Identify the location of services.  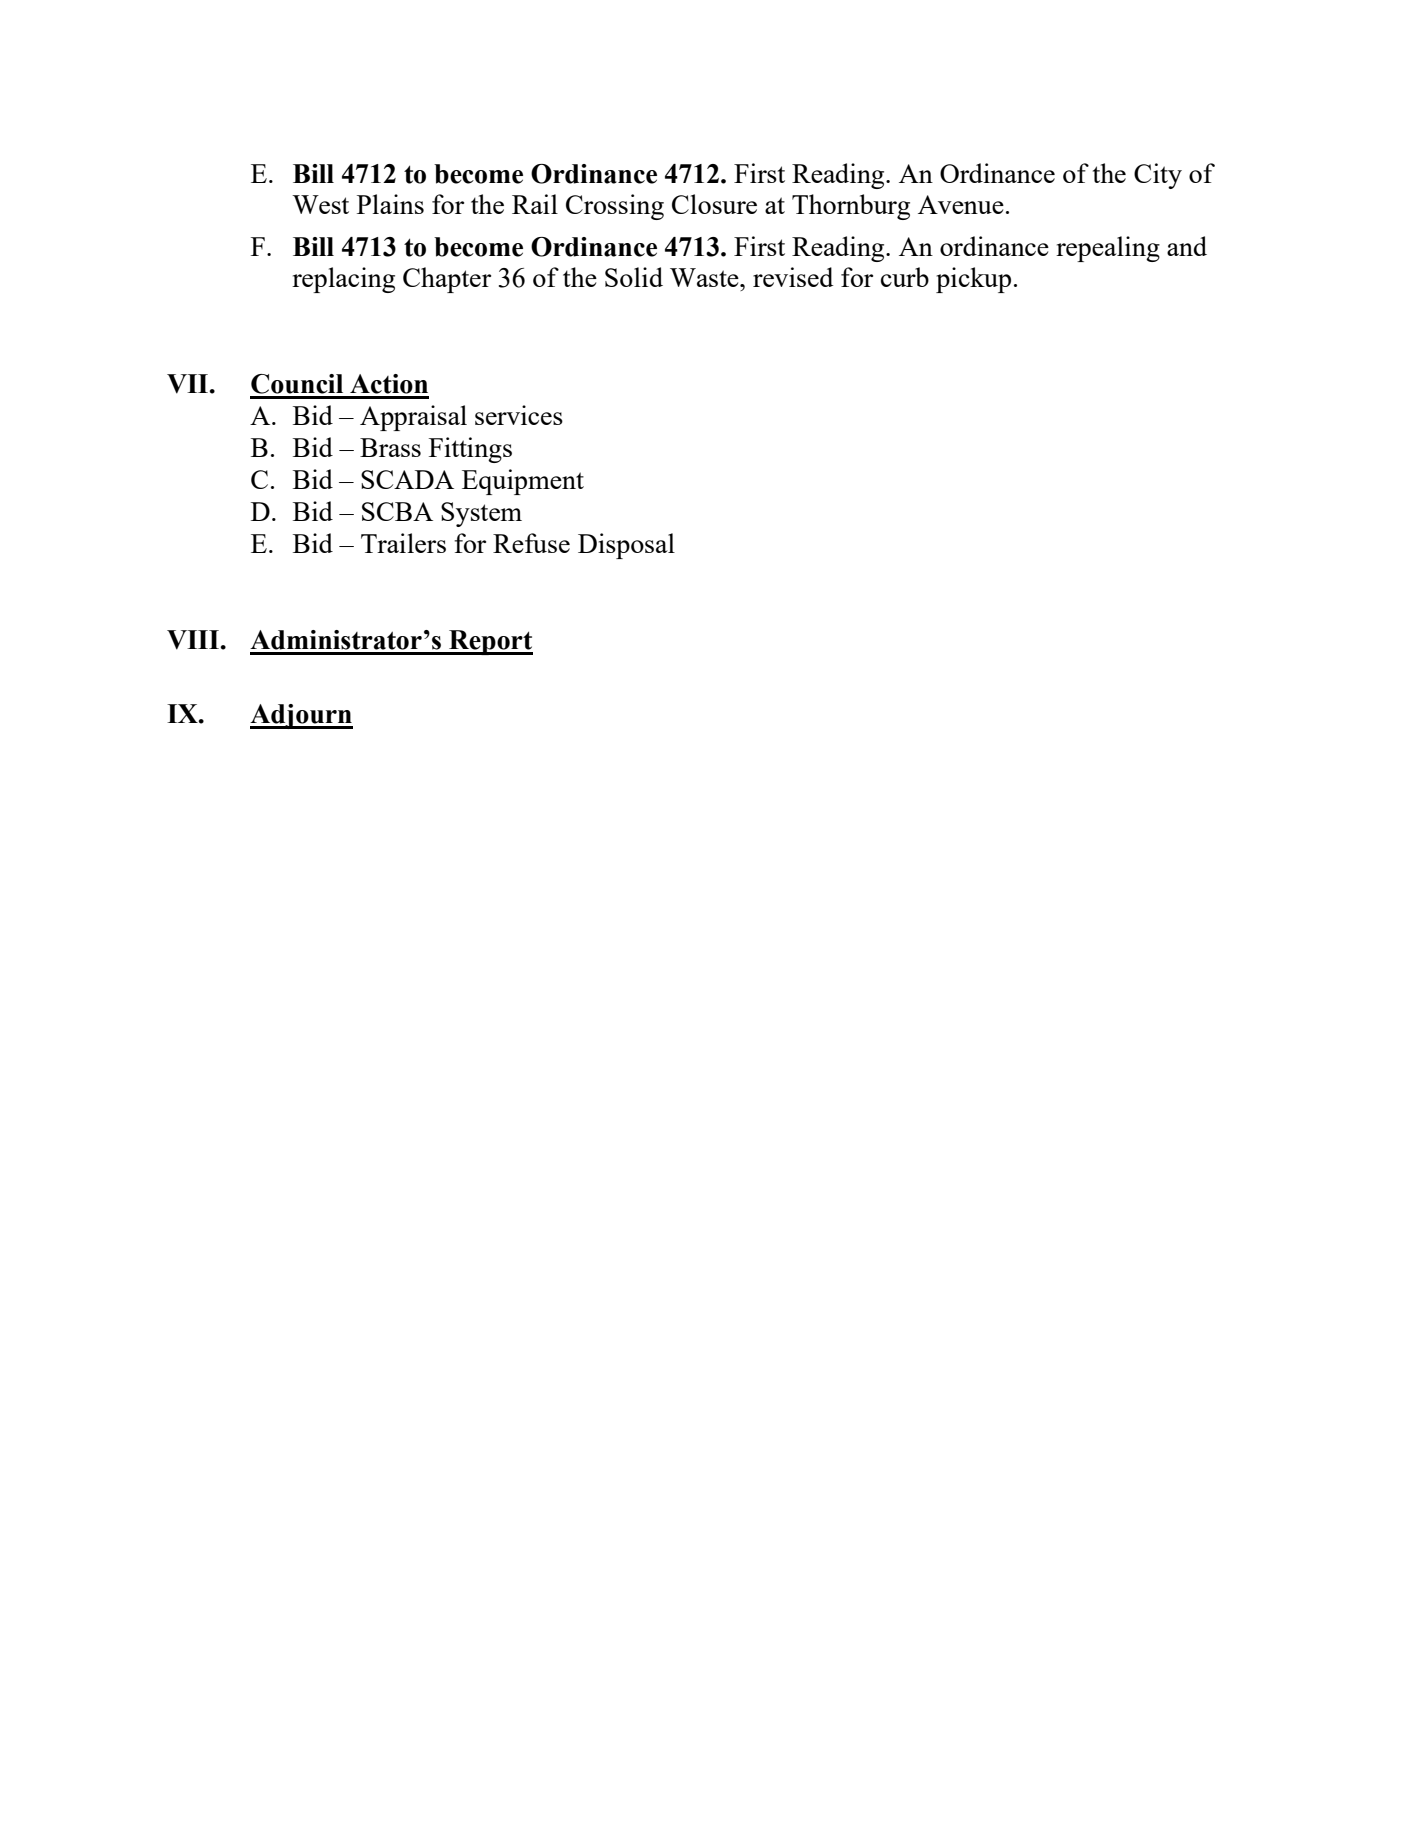
(519, 415).
